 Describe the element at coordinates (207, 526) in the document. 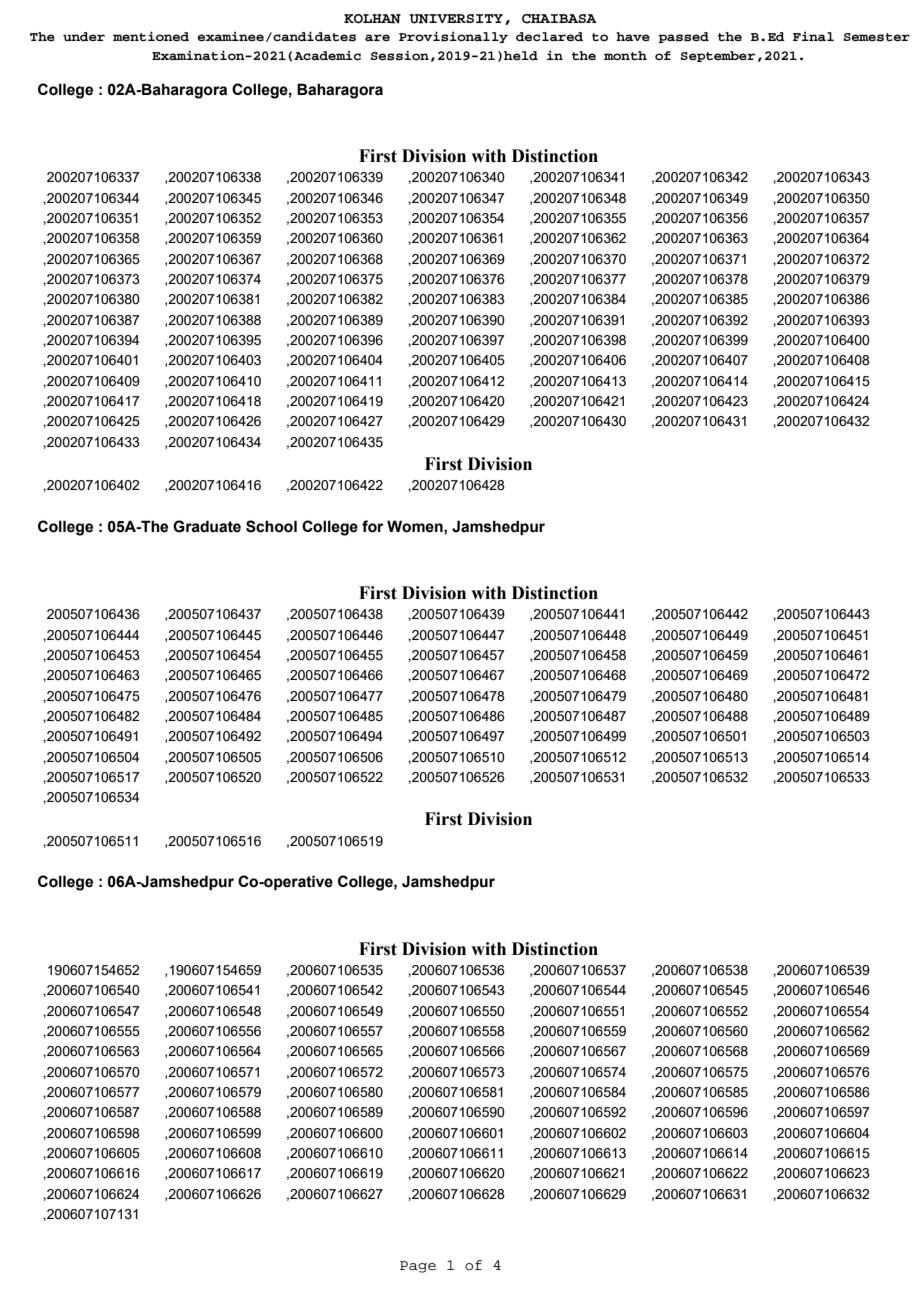

I see `Graduate` at that location.
